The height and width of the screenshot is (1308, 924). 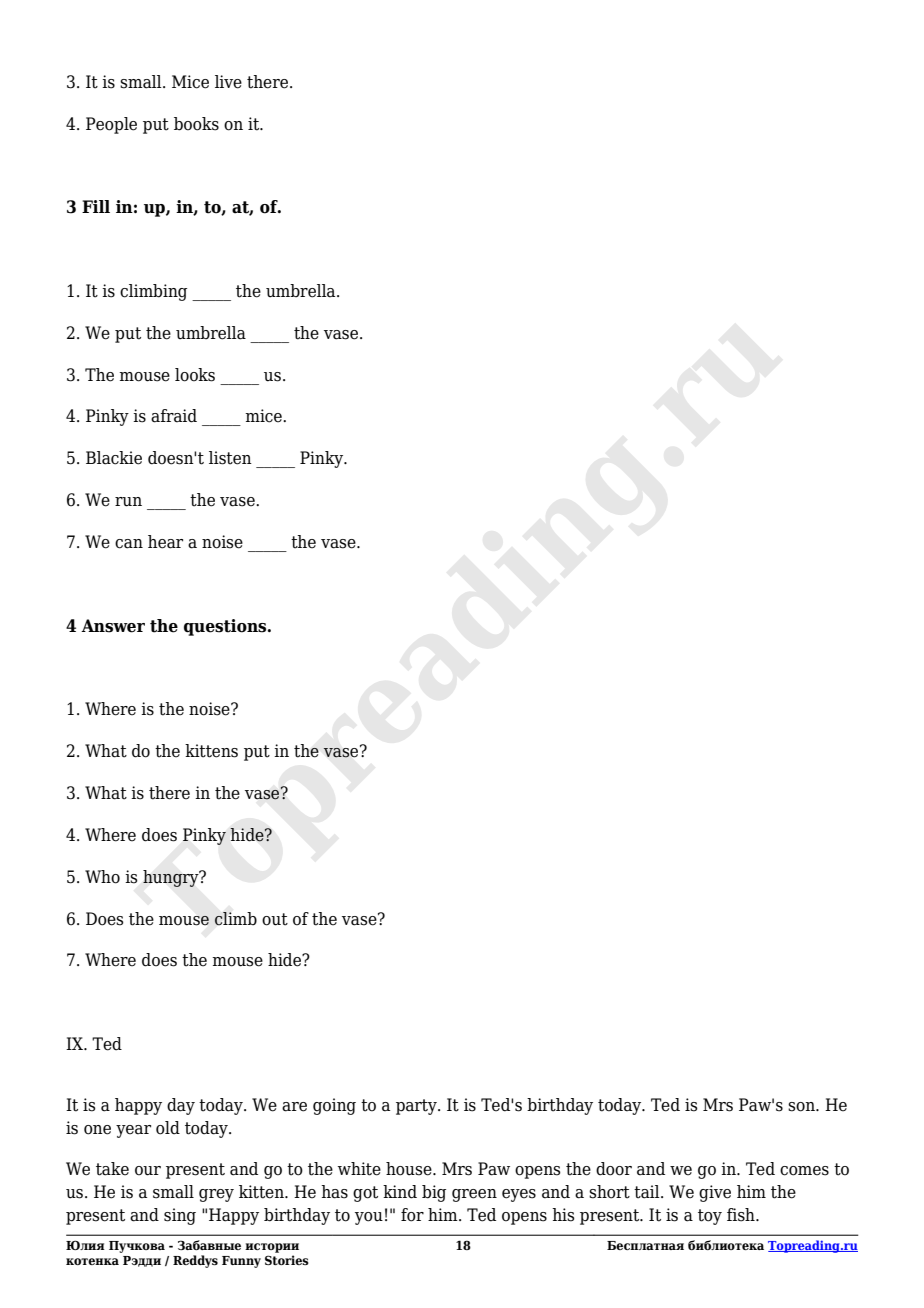 What do you see at coordinates (802, 1107) in the screenshot?
I see `son` at bounding box center [802, 1107].
